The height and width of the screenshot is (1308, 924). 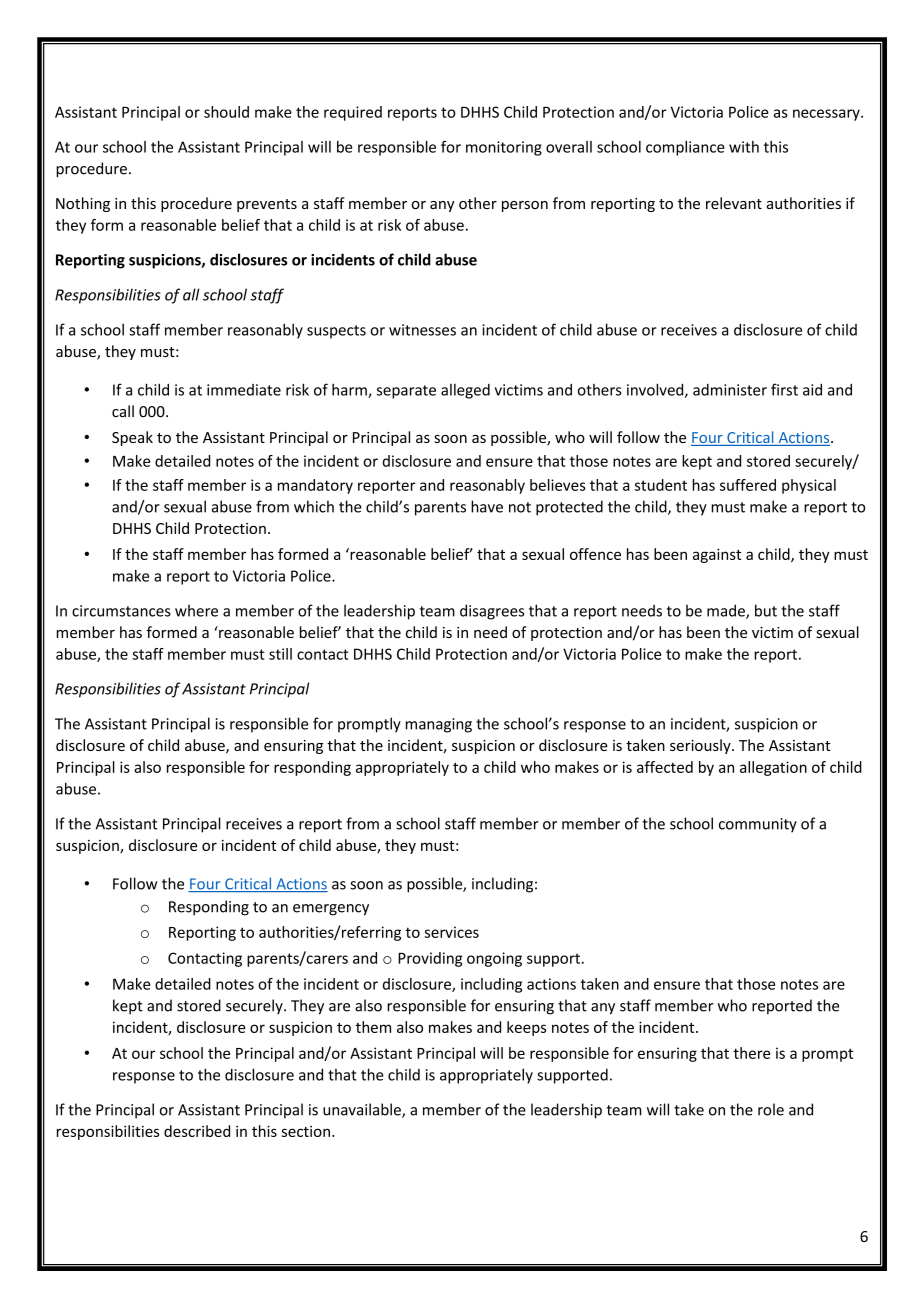 What do you see at coordinates (331, 910) in the screenshot?
I see `emergency` at bounding box center [331, 910].
